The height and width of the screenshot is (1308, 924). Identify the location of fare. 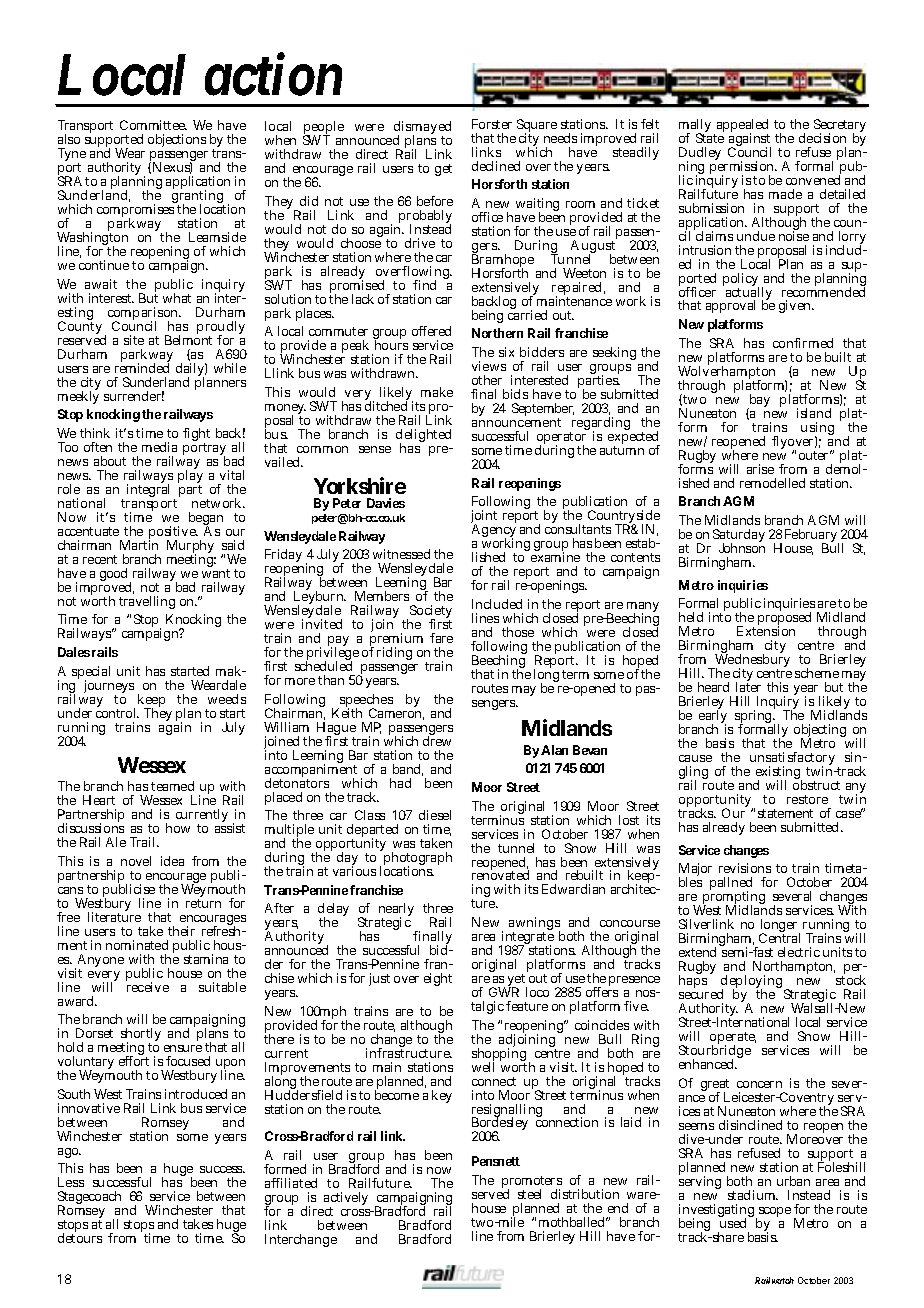
(441, 638).
